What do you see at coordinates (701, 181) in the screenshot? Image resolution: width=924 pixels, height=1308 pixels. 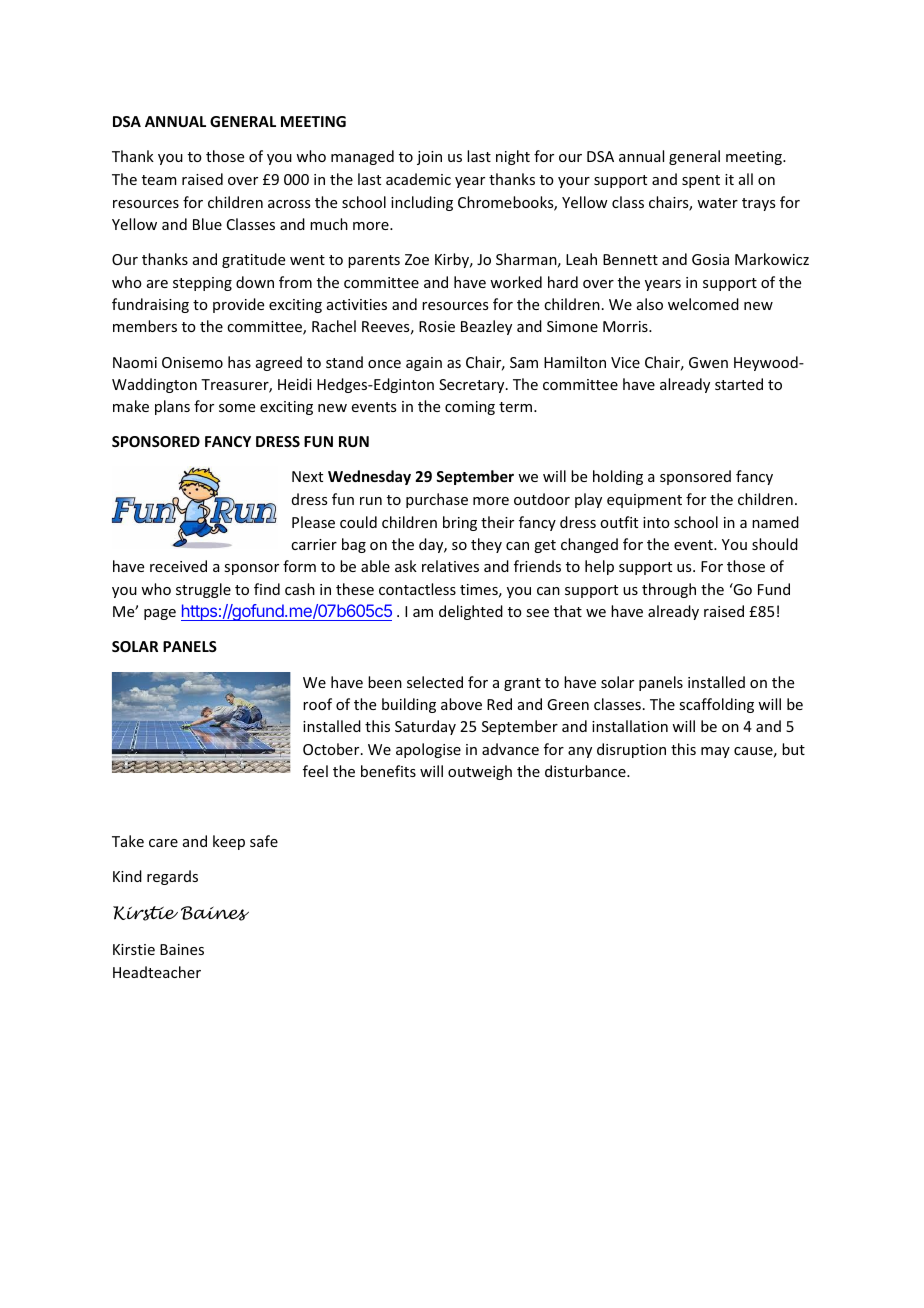 I see `spent` at bounding box center [701, 181].
